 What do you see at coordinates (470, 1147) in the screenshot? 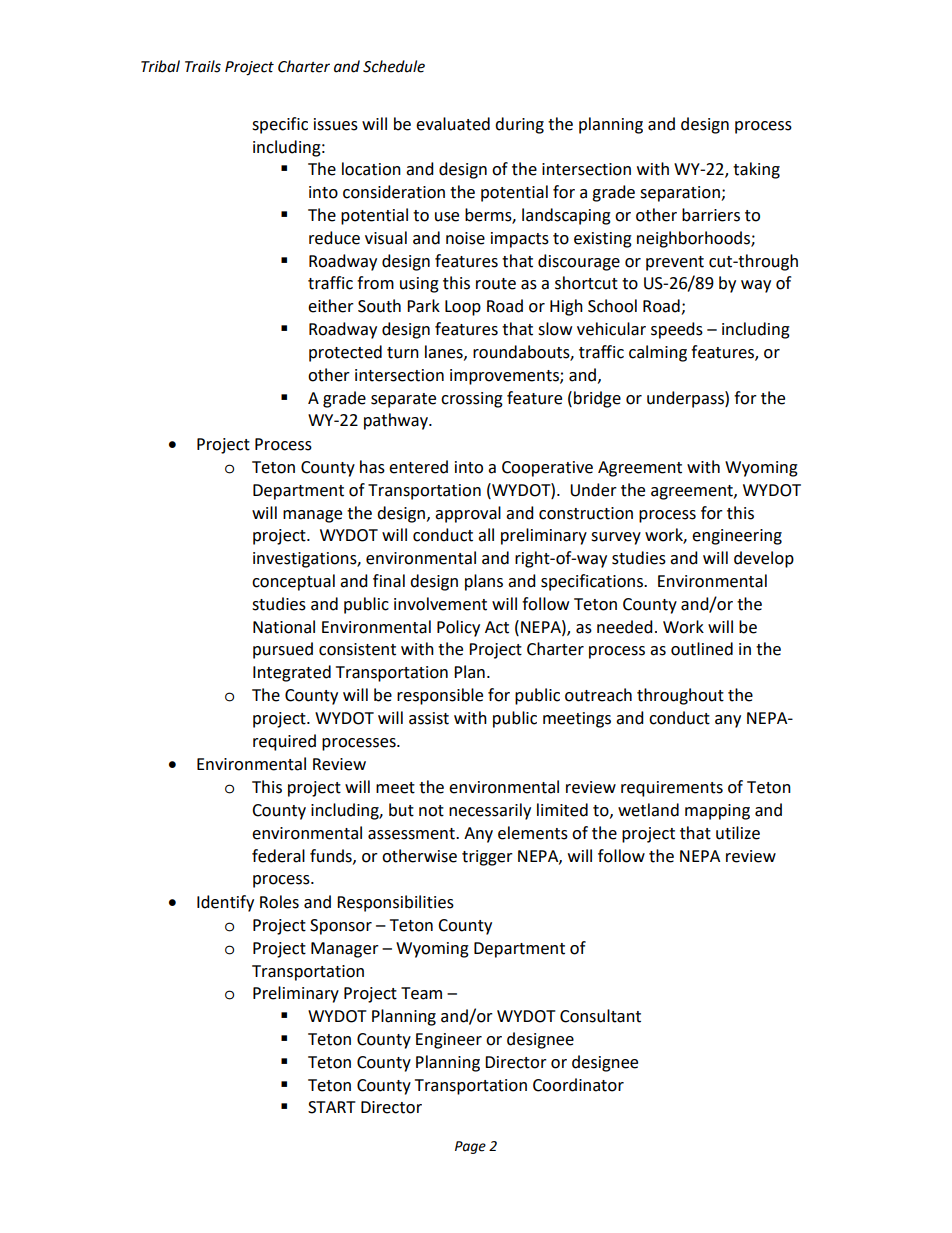
I see `Page` at bounding box center [470, 1147].
